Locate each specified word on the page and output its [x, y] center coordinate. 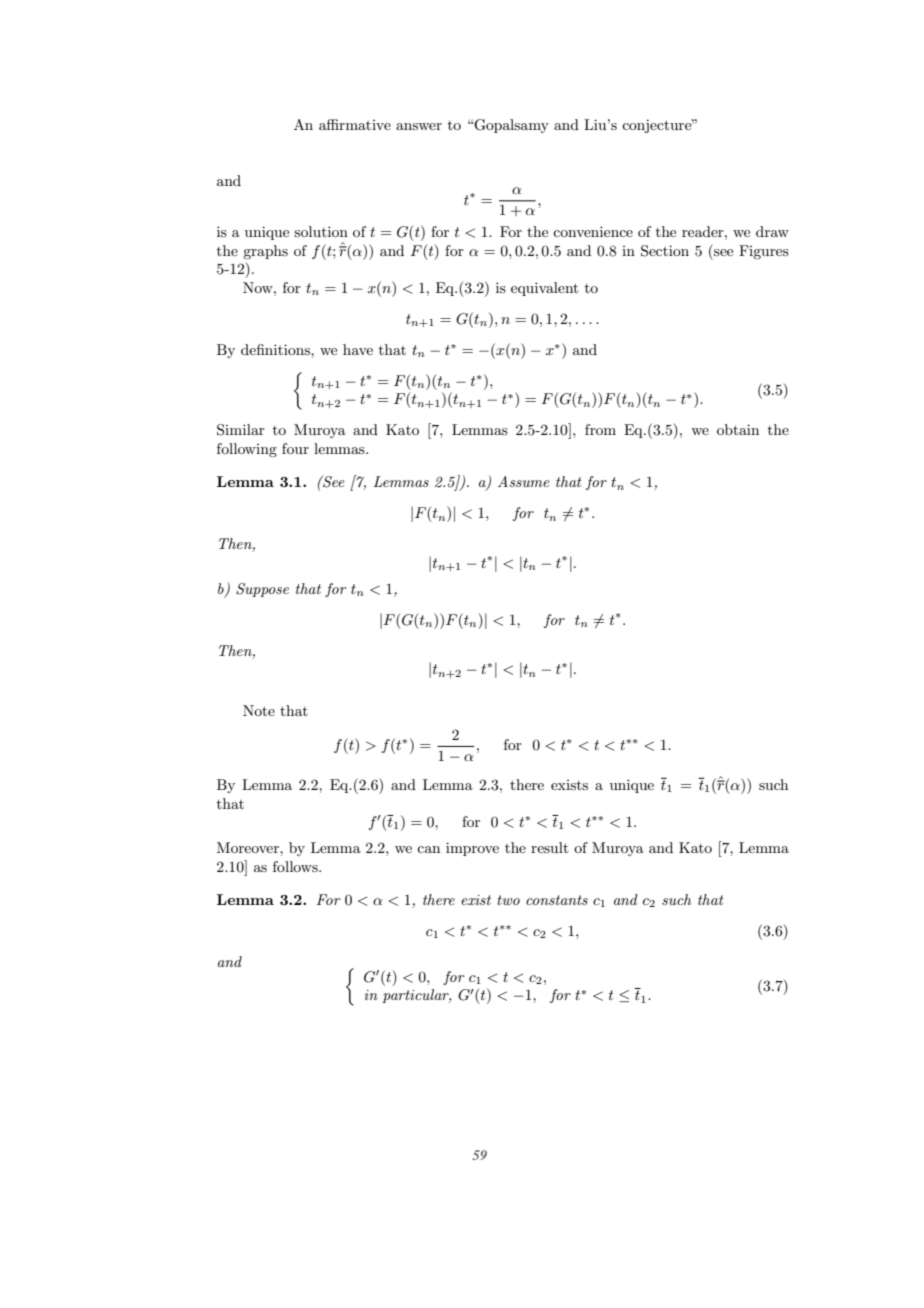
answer [419, 126]
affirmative [355, 124]
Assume [524, 481]
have [358, 349]
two [508, 900]
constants [557, 900]
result [549, 847]
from [600, 429]
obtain [738, 429]
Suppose [262, 590]
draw [772, 231]
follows [296, 866]
